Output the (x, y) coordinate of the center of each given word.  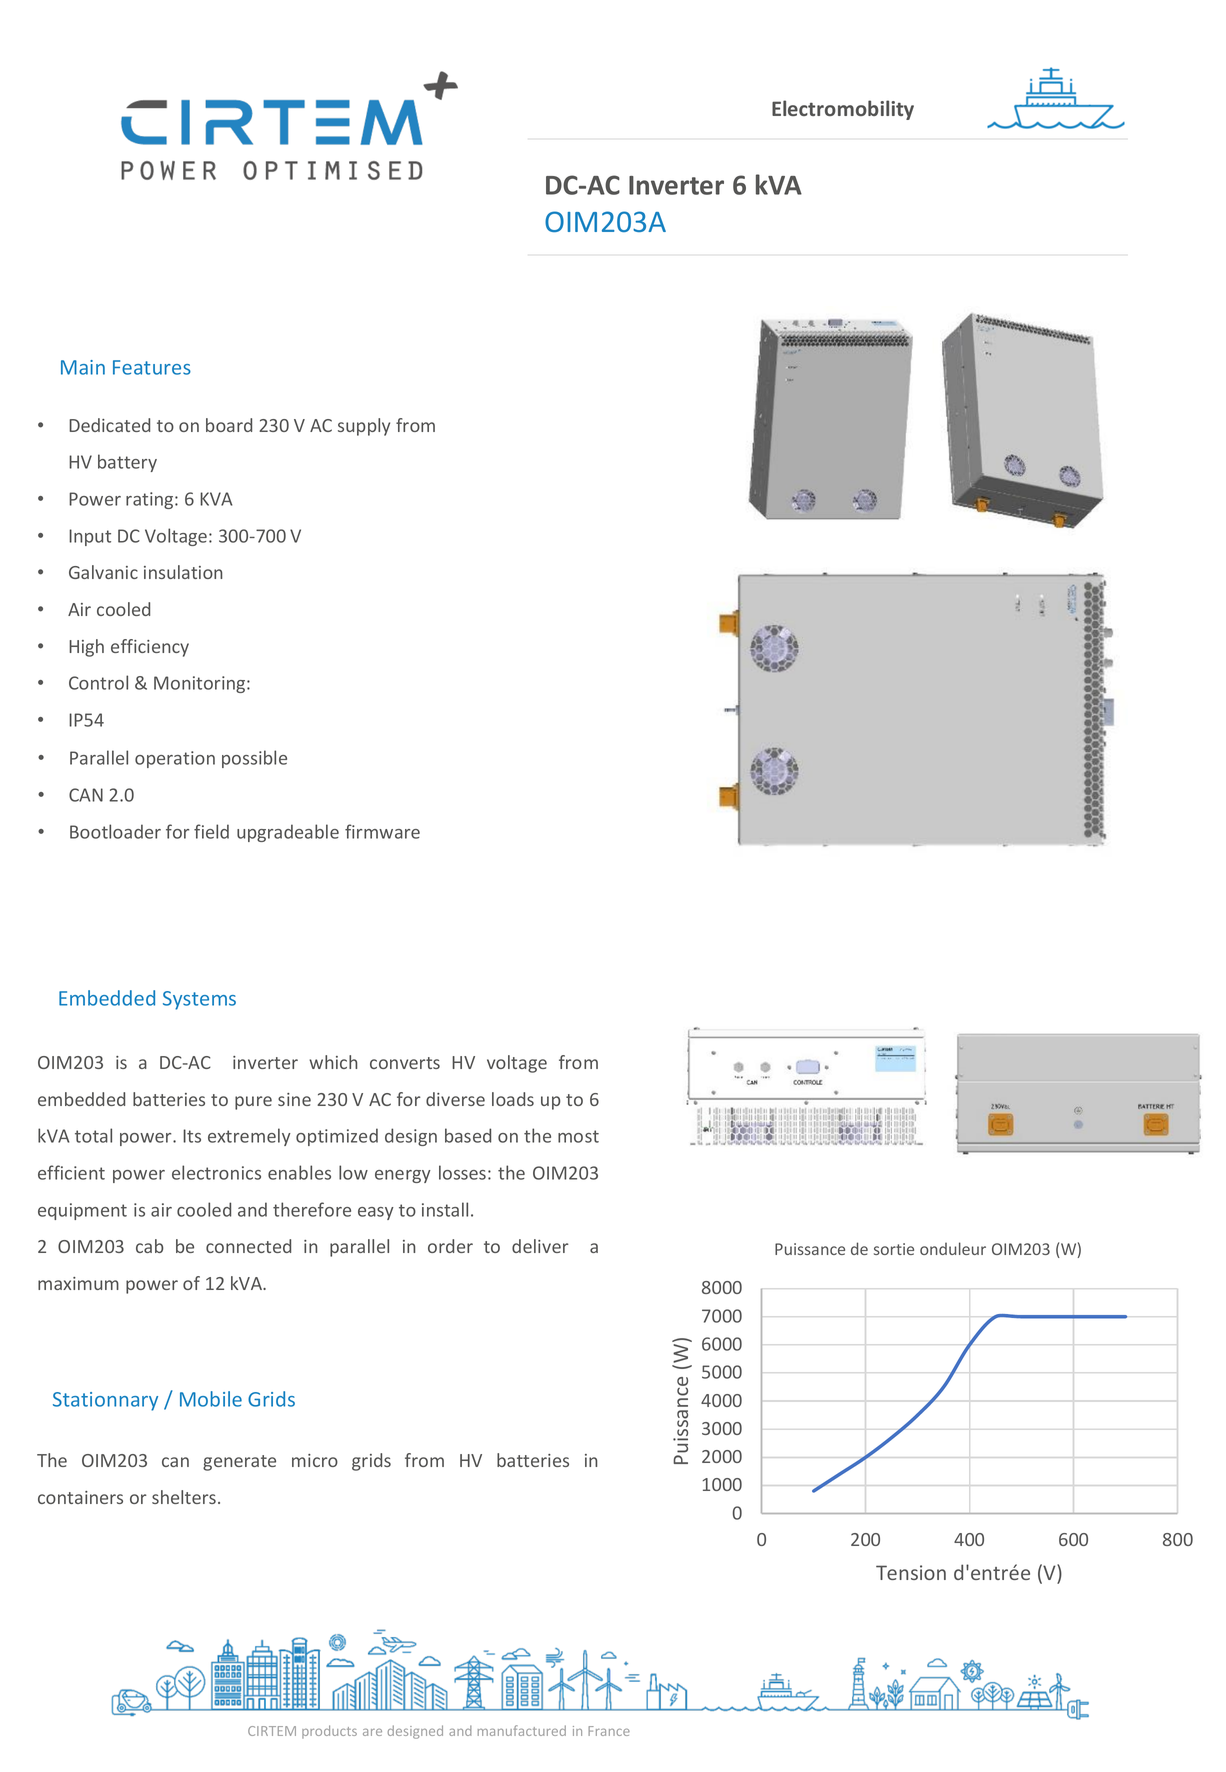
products (329, 1732)
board (229, 425)
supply (364, 427)
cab (149, 1246)
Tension (911, 1572)
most (578, 1136)
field (211, 831)
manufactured (522, 1730)
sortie (894, 1249)
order (450, 1246)
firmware (382, 831)
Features (152, 367)
